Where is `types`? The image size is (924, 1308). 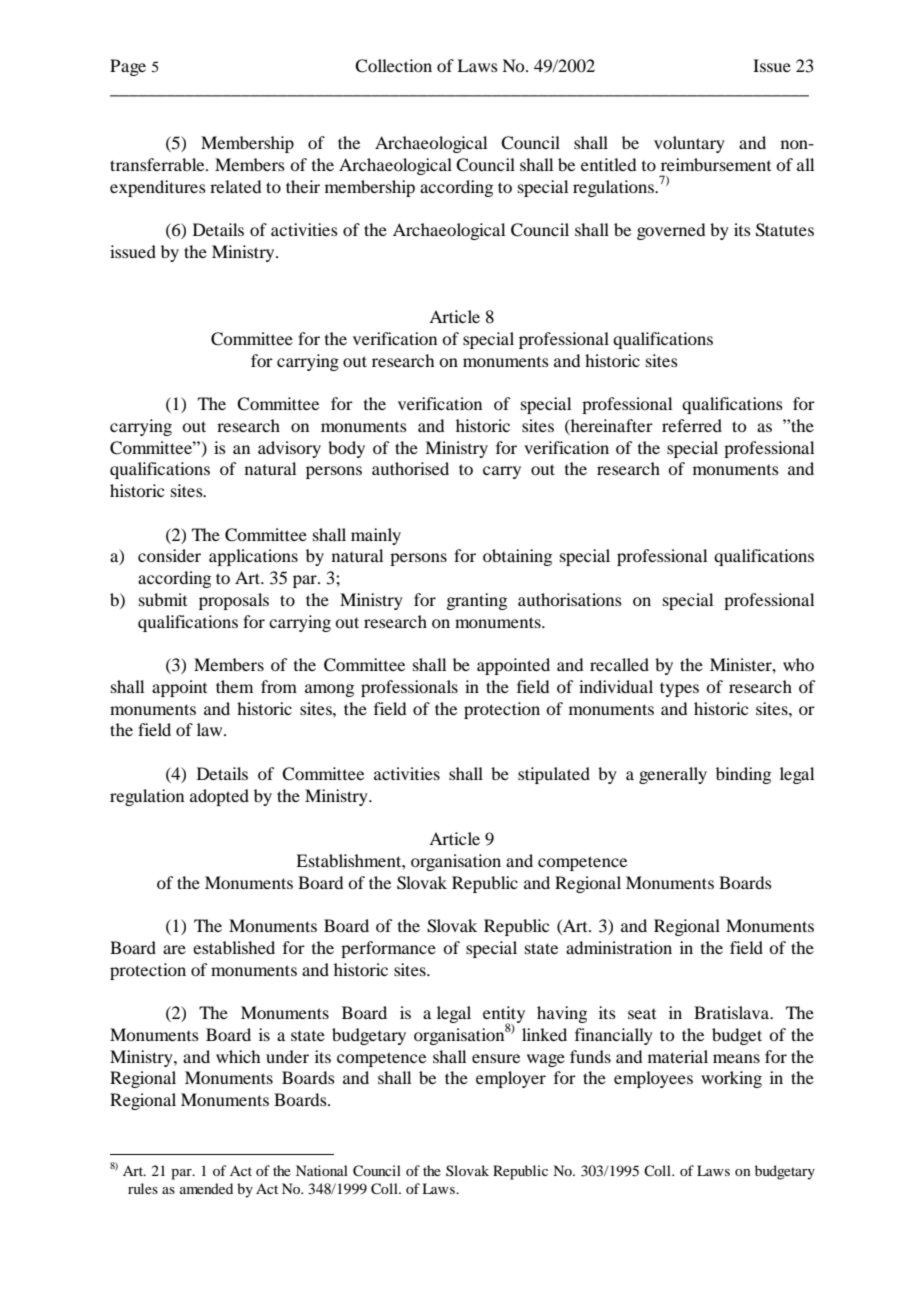 types is located at coordinates (679, 689).
